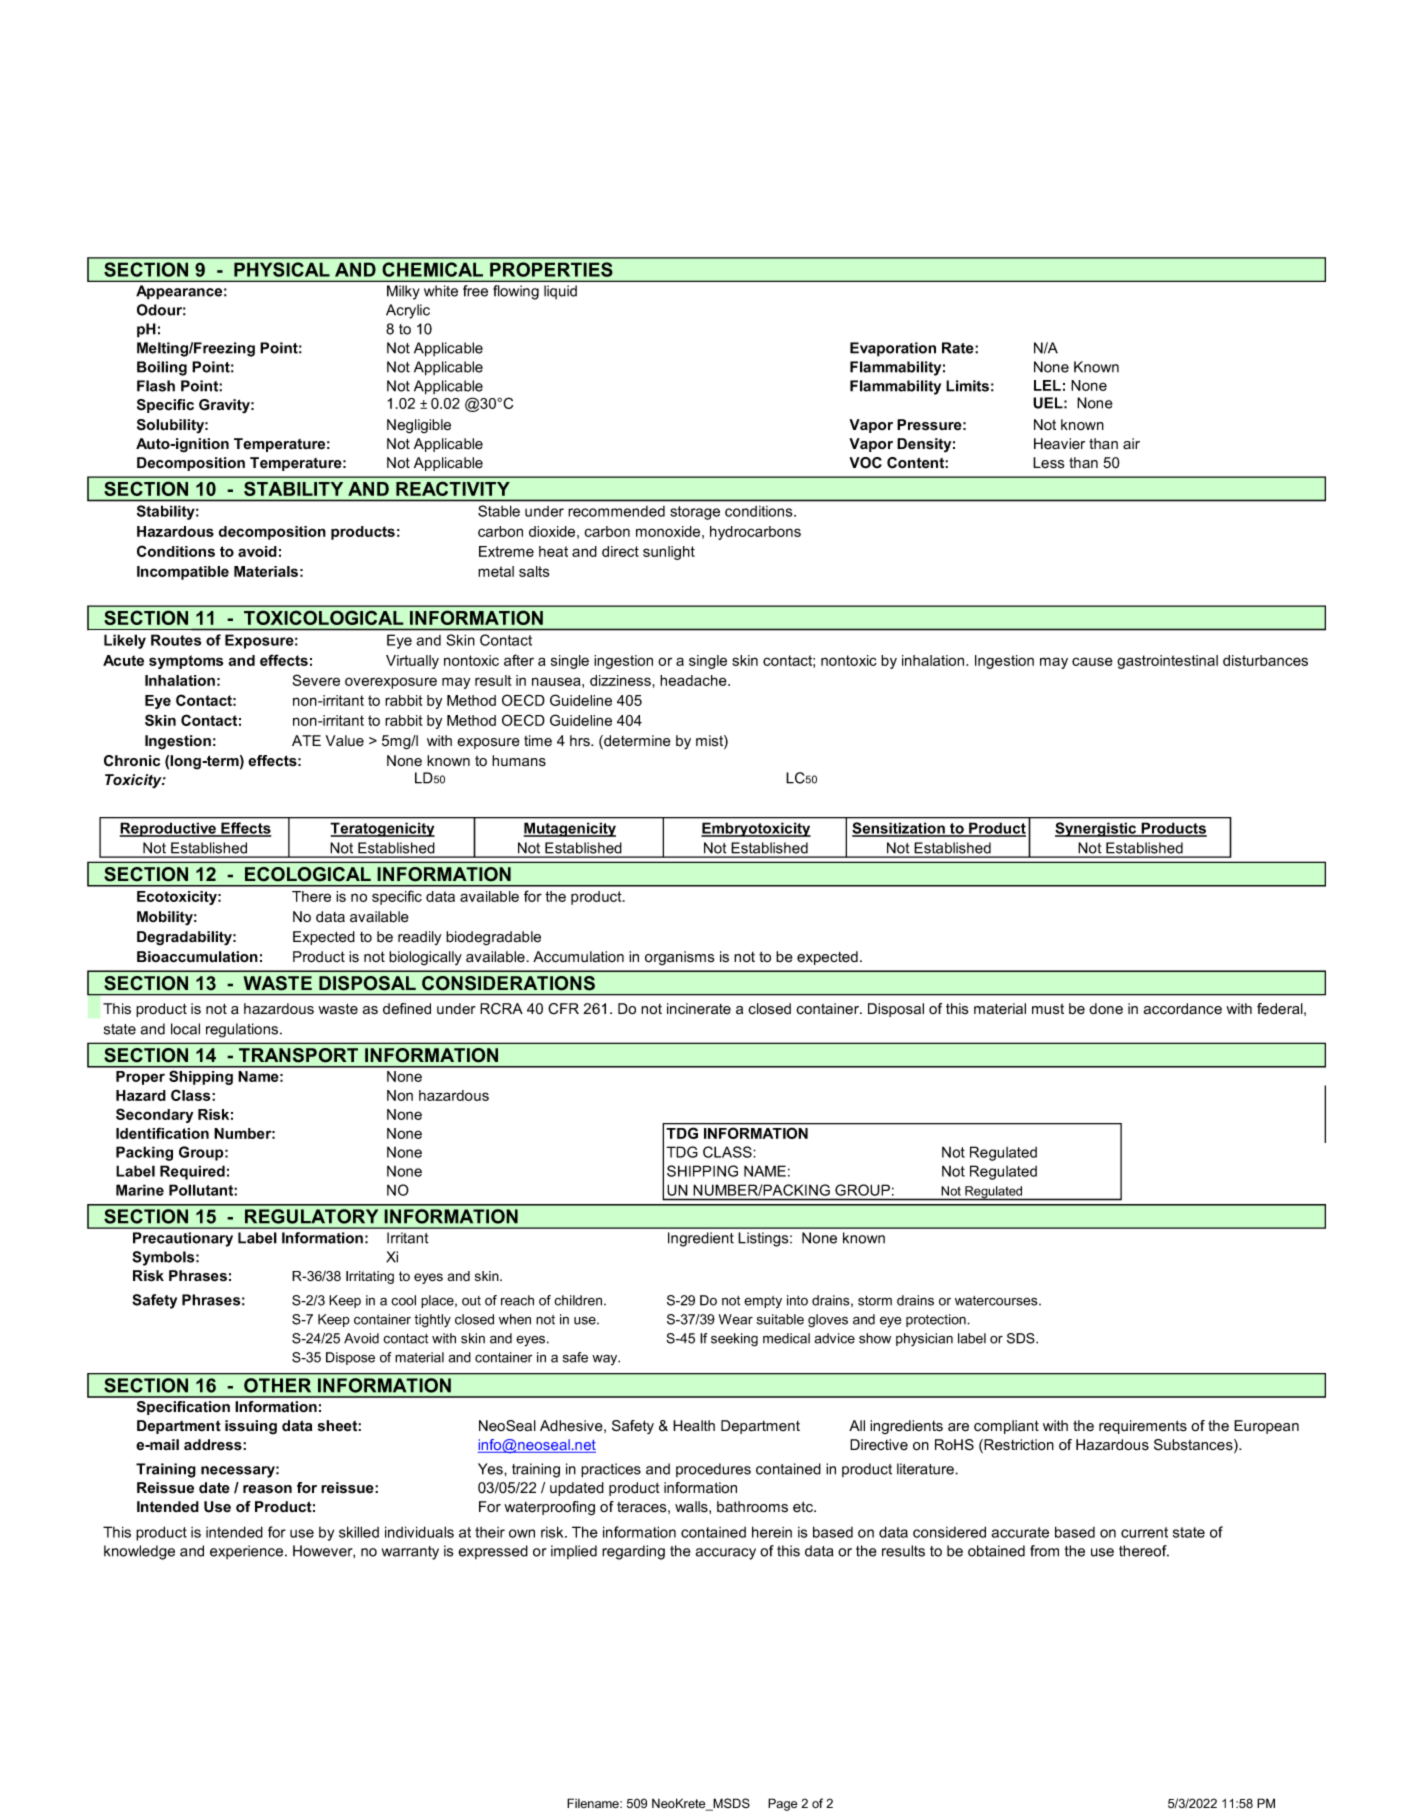 This document has width=1402, height=1815. What do you see at coordinates (1044, 1551) in the document?
I see `from` at bounding box center [1044, 1551].
